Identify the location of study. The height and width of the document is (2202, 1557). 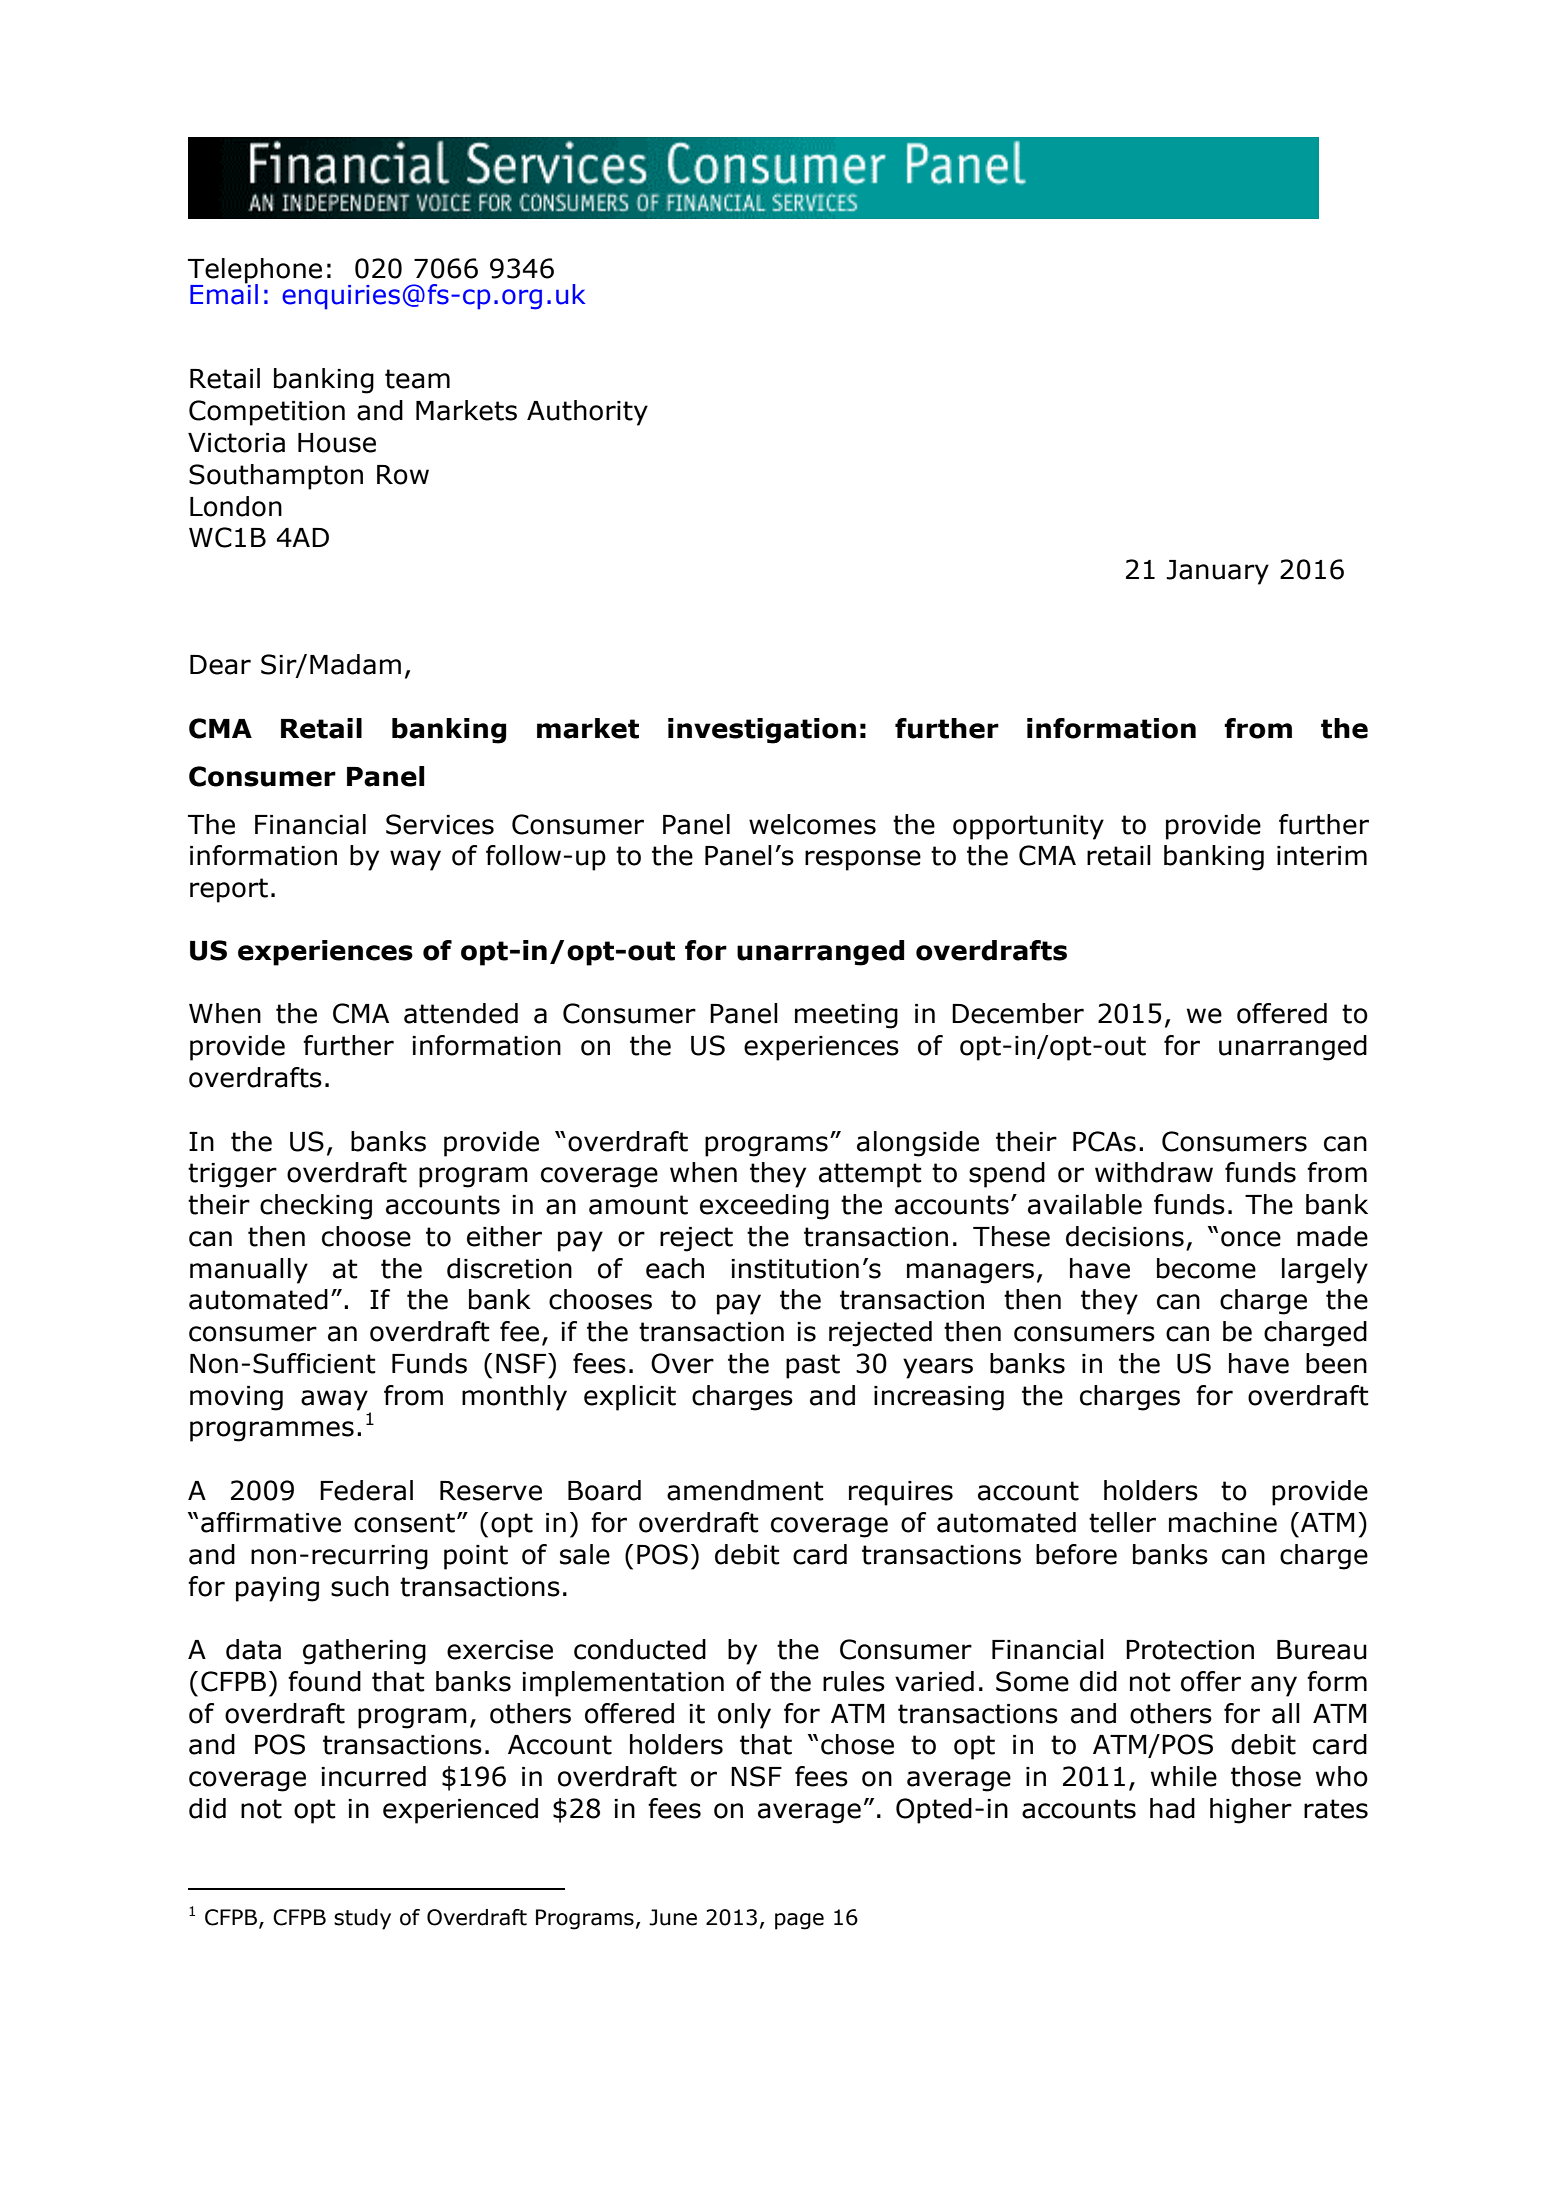
(362, 1919).
